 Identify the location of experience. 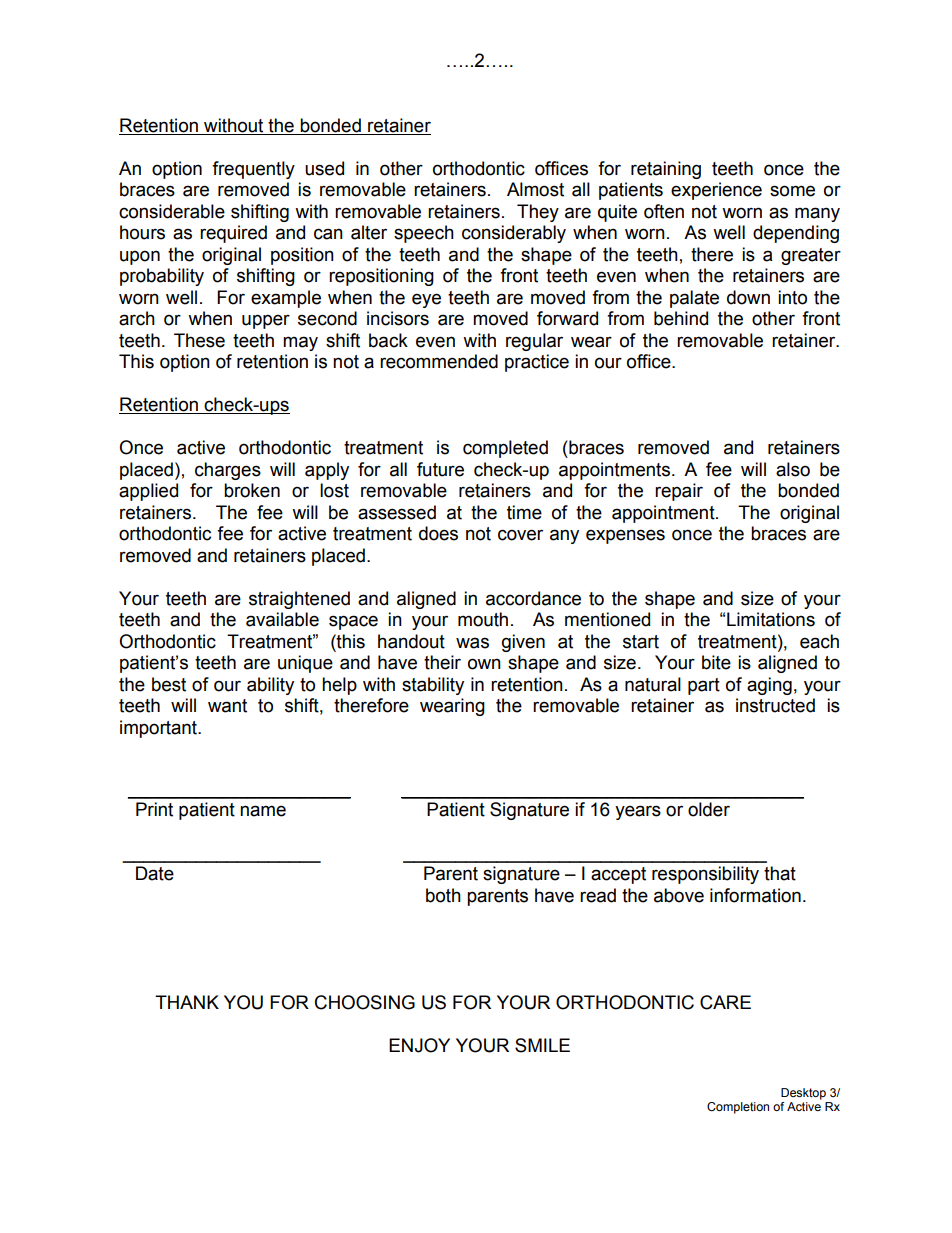
(716, 191).
